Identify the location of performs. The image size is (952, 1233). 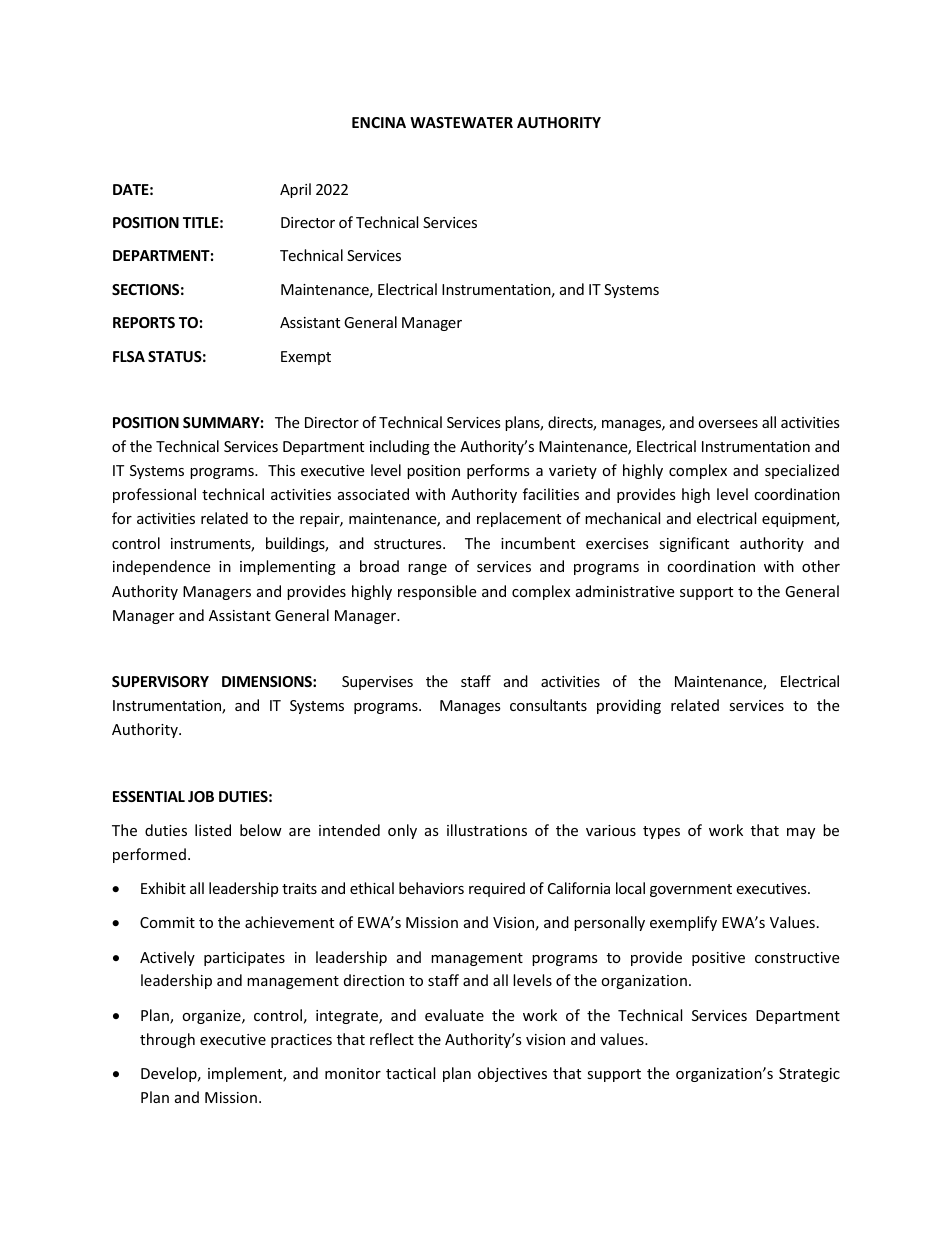
(498, 471).
